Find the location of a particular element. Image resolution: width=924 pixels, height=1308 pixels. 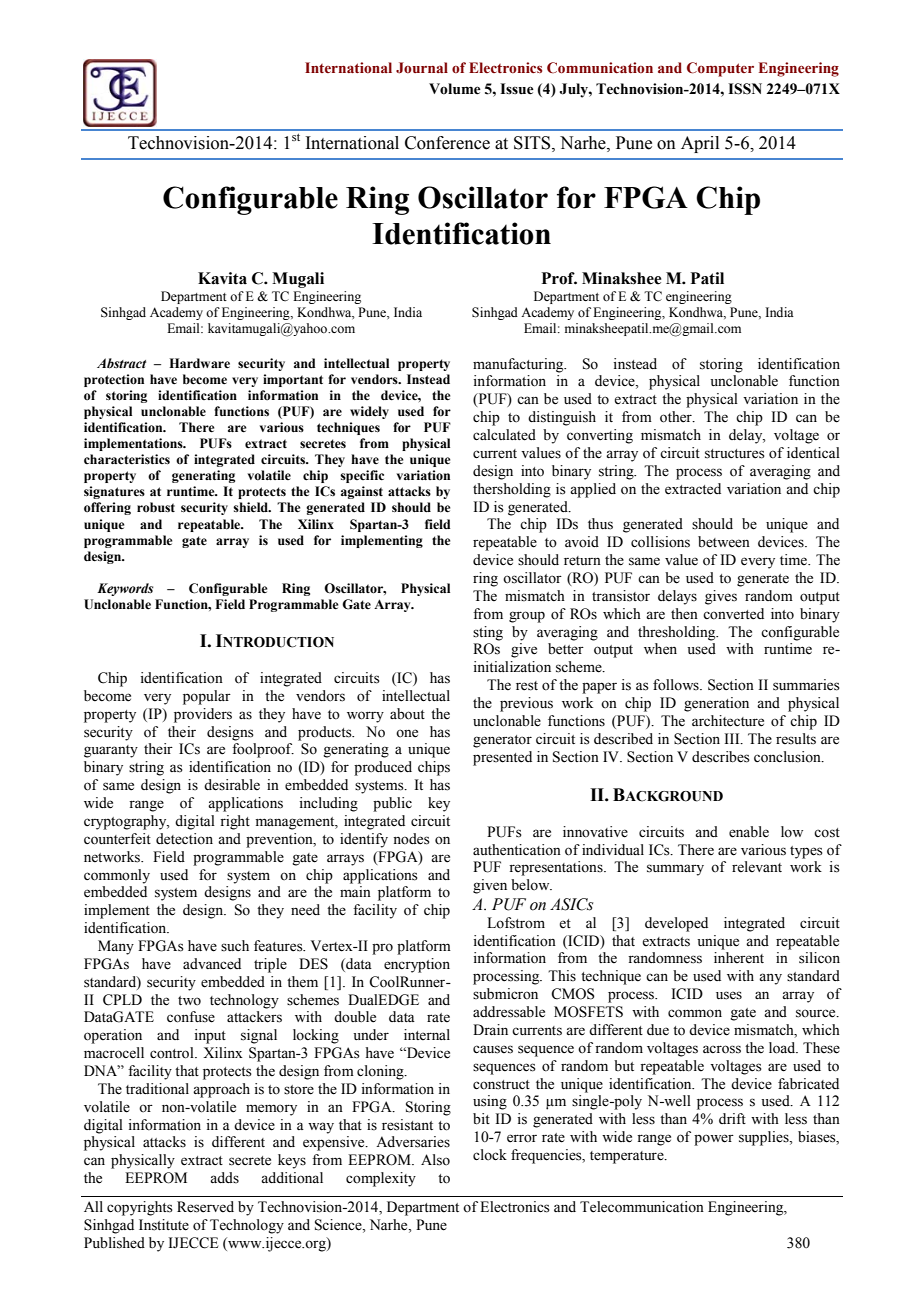

detection is located at coordinates (184, 839).
